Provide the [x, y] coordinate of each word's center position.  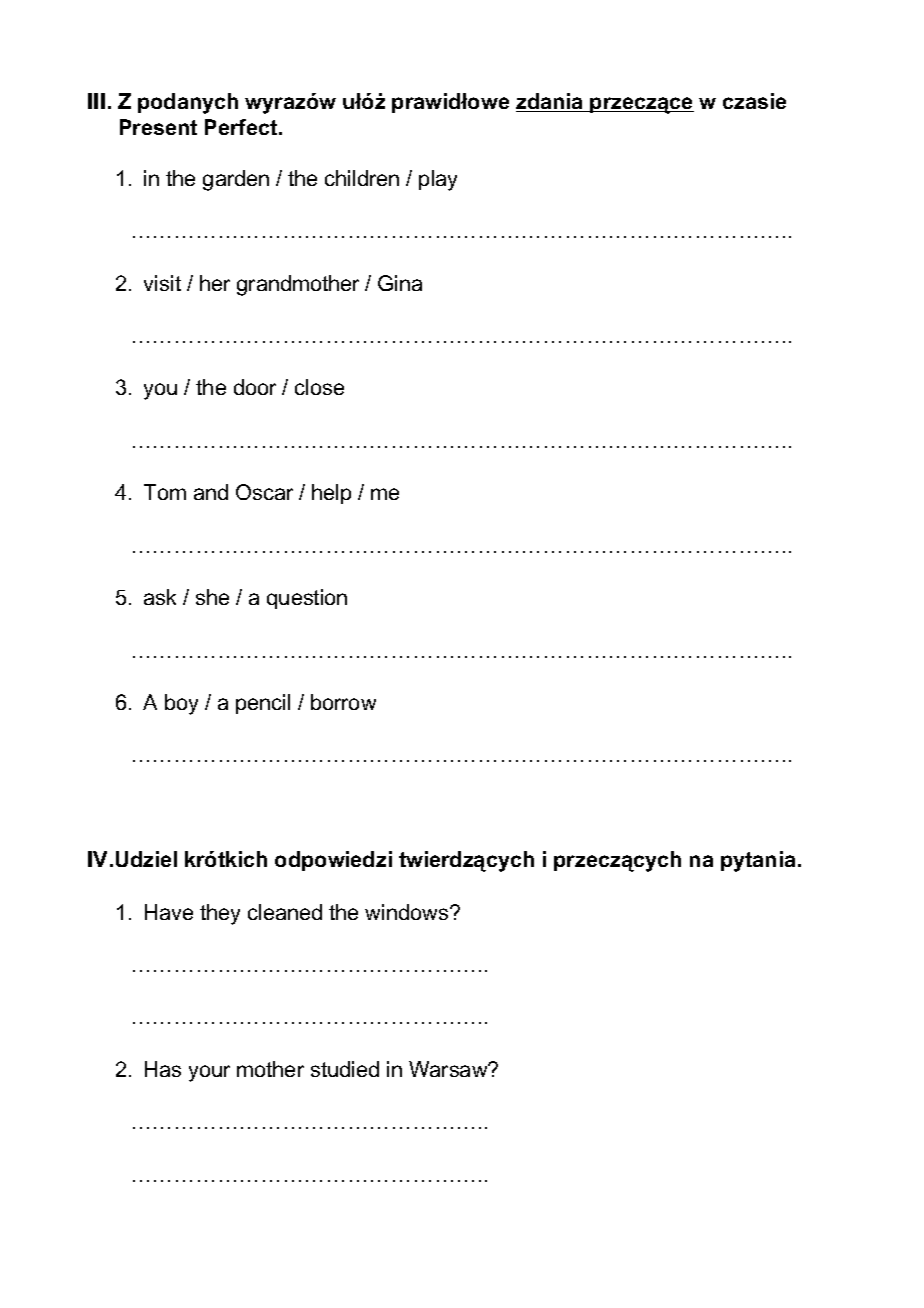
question [307, 599]
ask [160, 597]
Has [163, 1069]
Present [158, 127]
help [331, 494]
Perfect [242, 127]
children [362, 178]
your [209, 1073]
